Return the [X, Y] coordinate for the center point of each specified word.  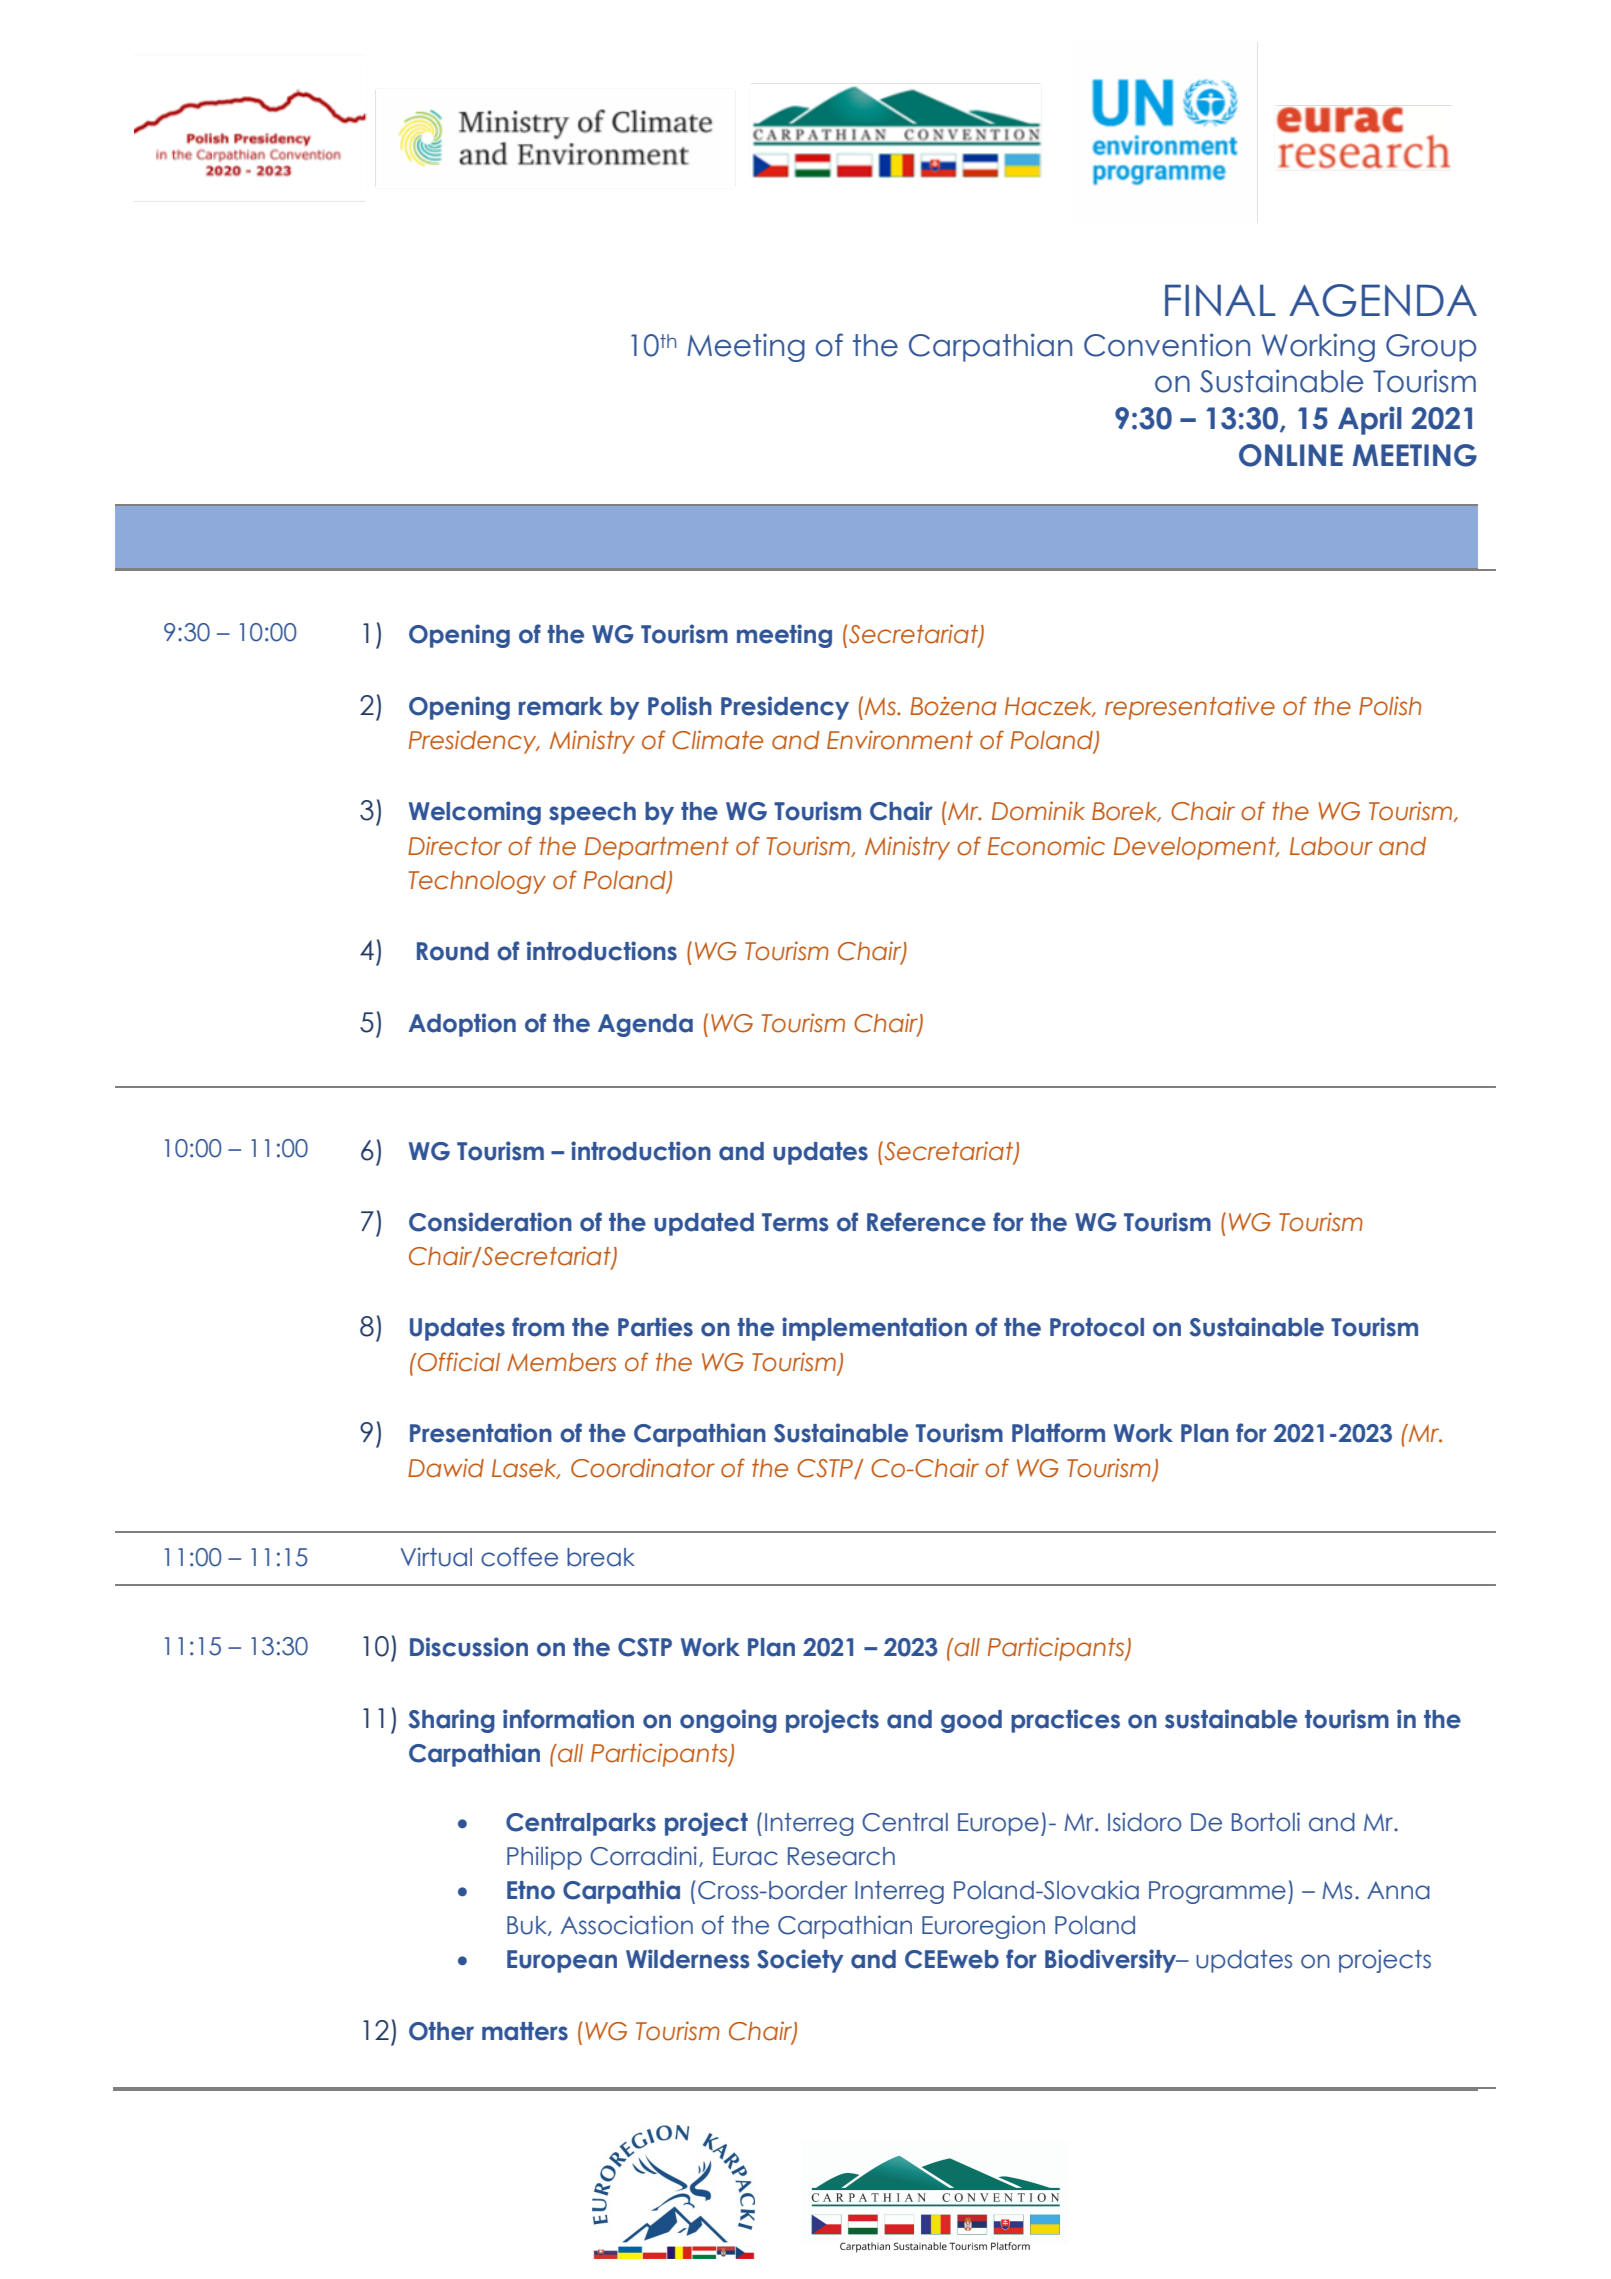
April [1370, 420]
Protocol [1097, 1327]
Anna [1398, 1890]
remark [561, 706]
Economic [1046, 846]
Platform [1058, 1433]
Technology [477, 882]
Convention [1167, 345]
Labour [1331, 846]
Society [800, 1961]
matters [525, 2031]
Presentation [481, 1433]
